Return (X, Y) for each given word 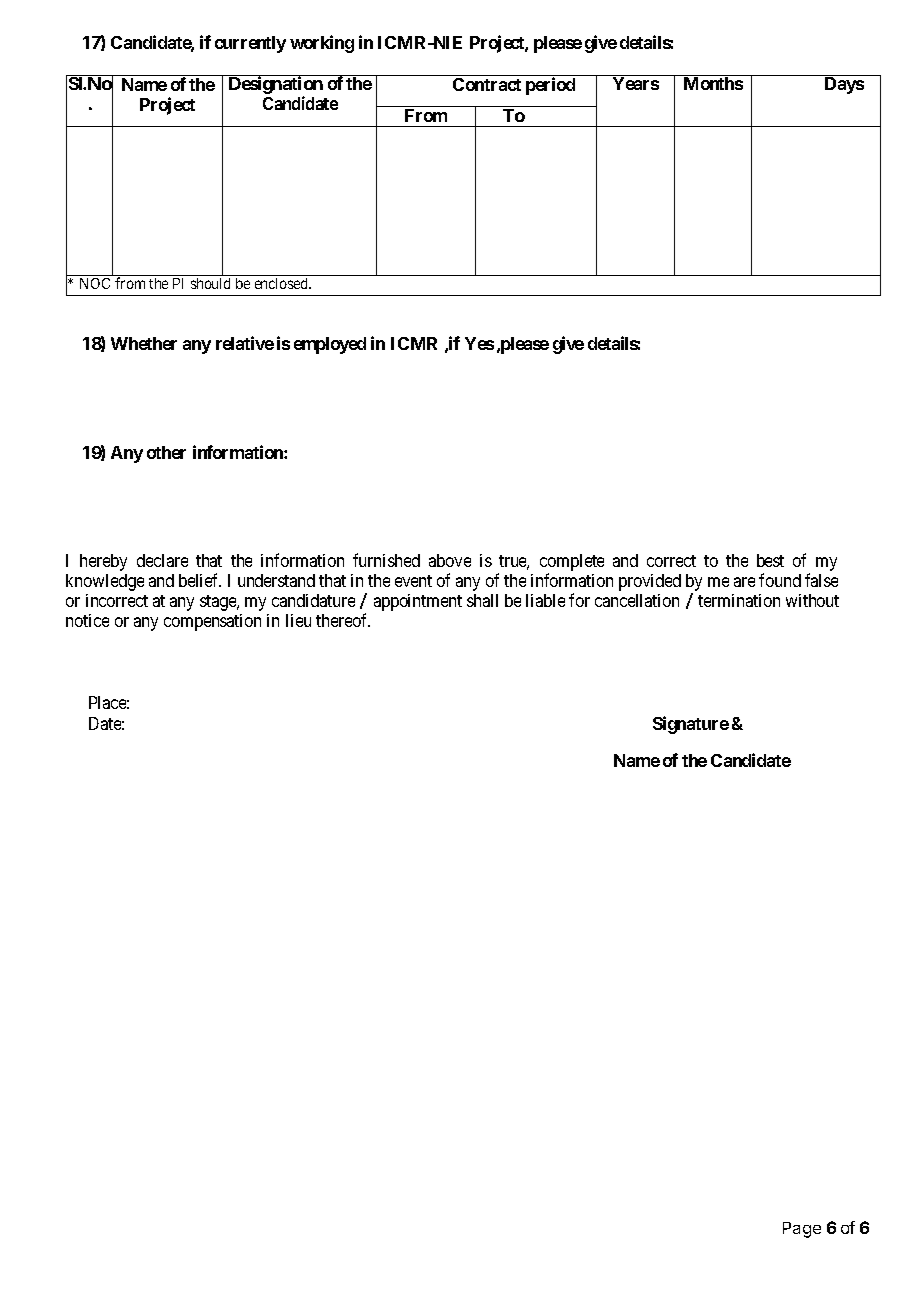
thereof (343, 620)
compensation (212, 622)
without (812, 600)
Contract (487, 84)
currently (250, 44)
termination (739, 600)
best (770, 560)
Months (713, 83)
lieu (298, 620)
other (166, 452)
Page (802, 1230)
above (450, 560)
